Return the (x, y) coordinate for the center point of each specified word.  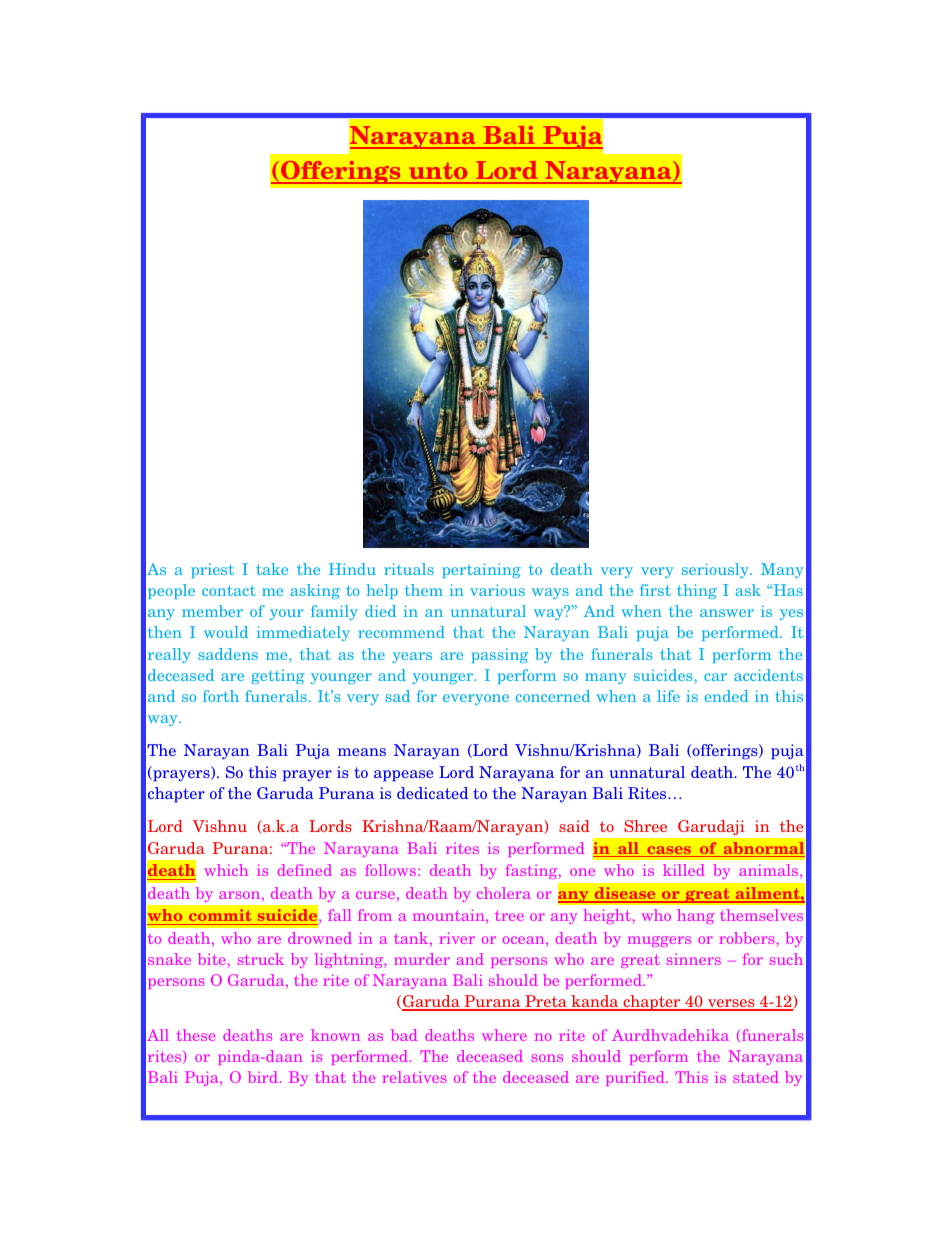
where (504, 1035)
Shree (645, 826)
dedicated (432, 793)
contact (229, 590)
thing (697, 591)
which (226, 870)
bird (263, 1077)
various (497, 590)
